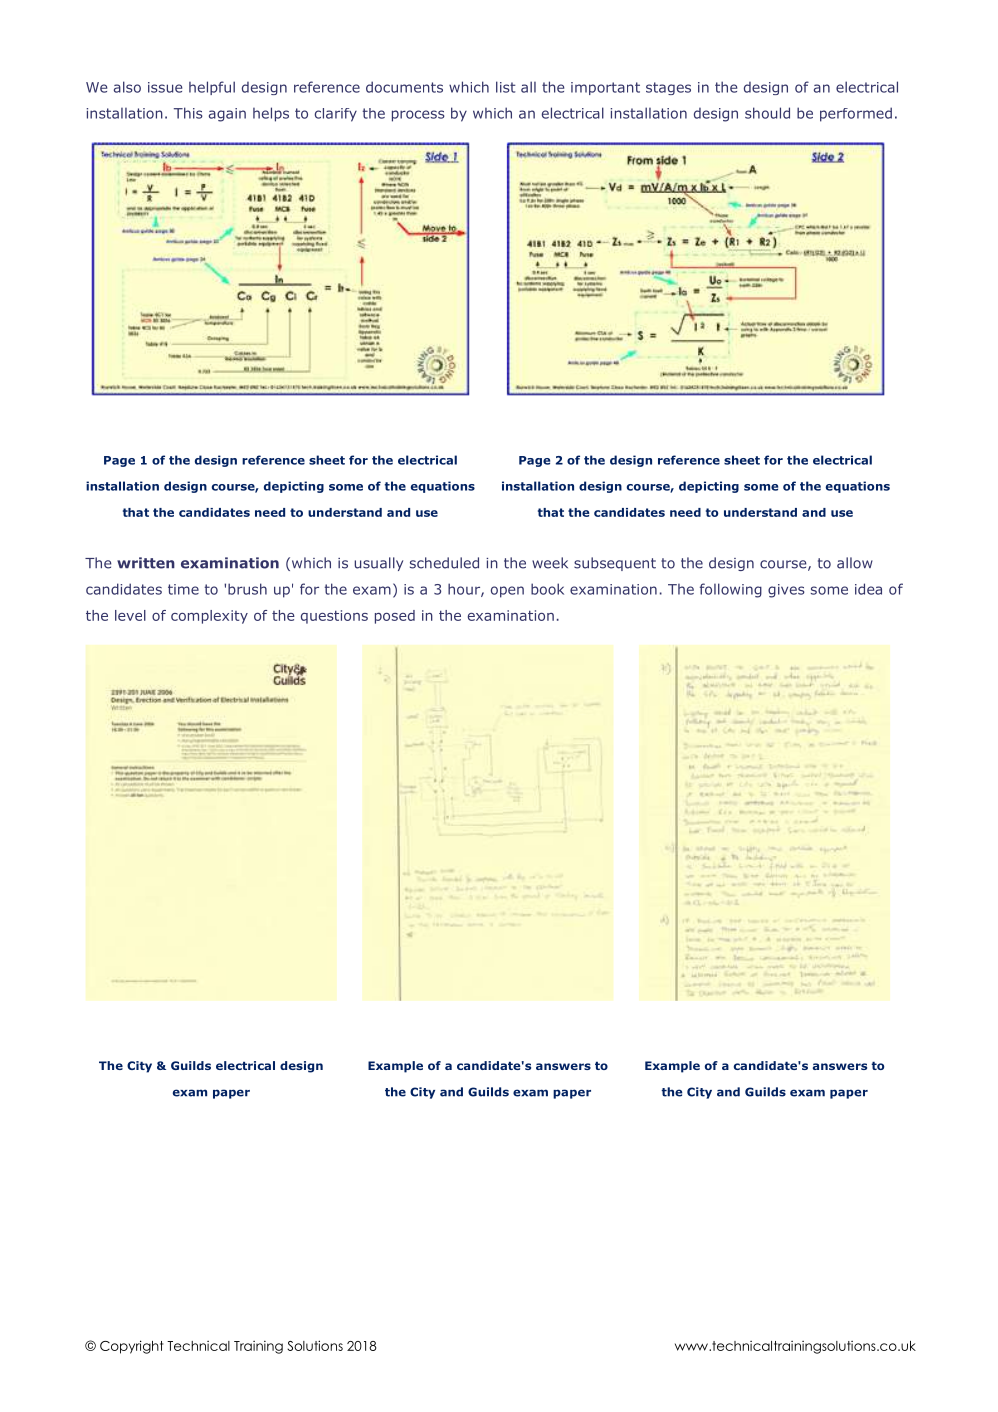 The width and height of the page is (998, 1412). What do you see at coordinates (507, 592) in the page?
I see `open` at bounding box center [507, 592].
